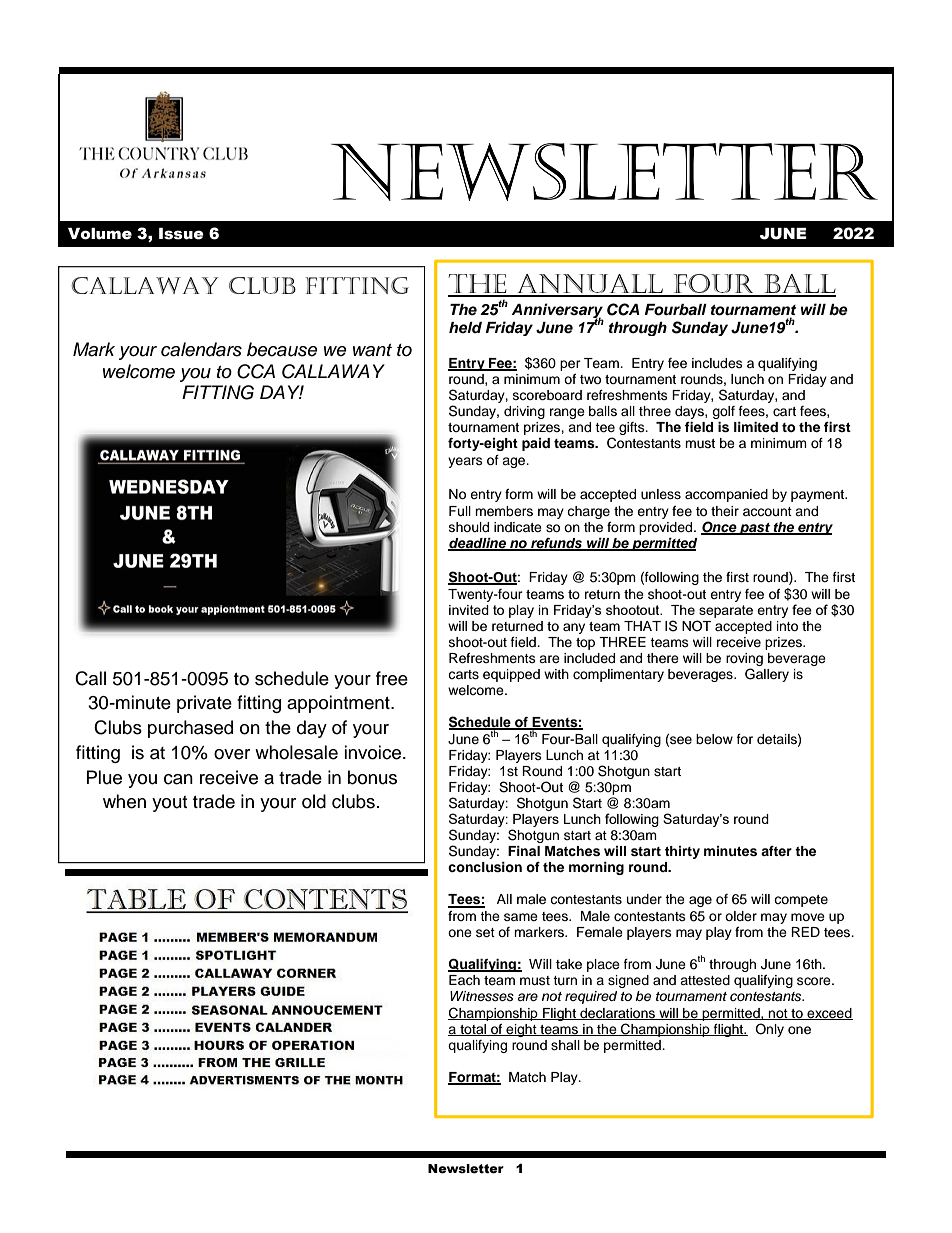  Describe the element at coordinates (717, 363) in the document. I see `includes` at that location.
